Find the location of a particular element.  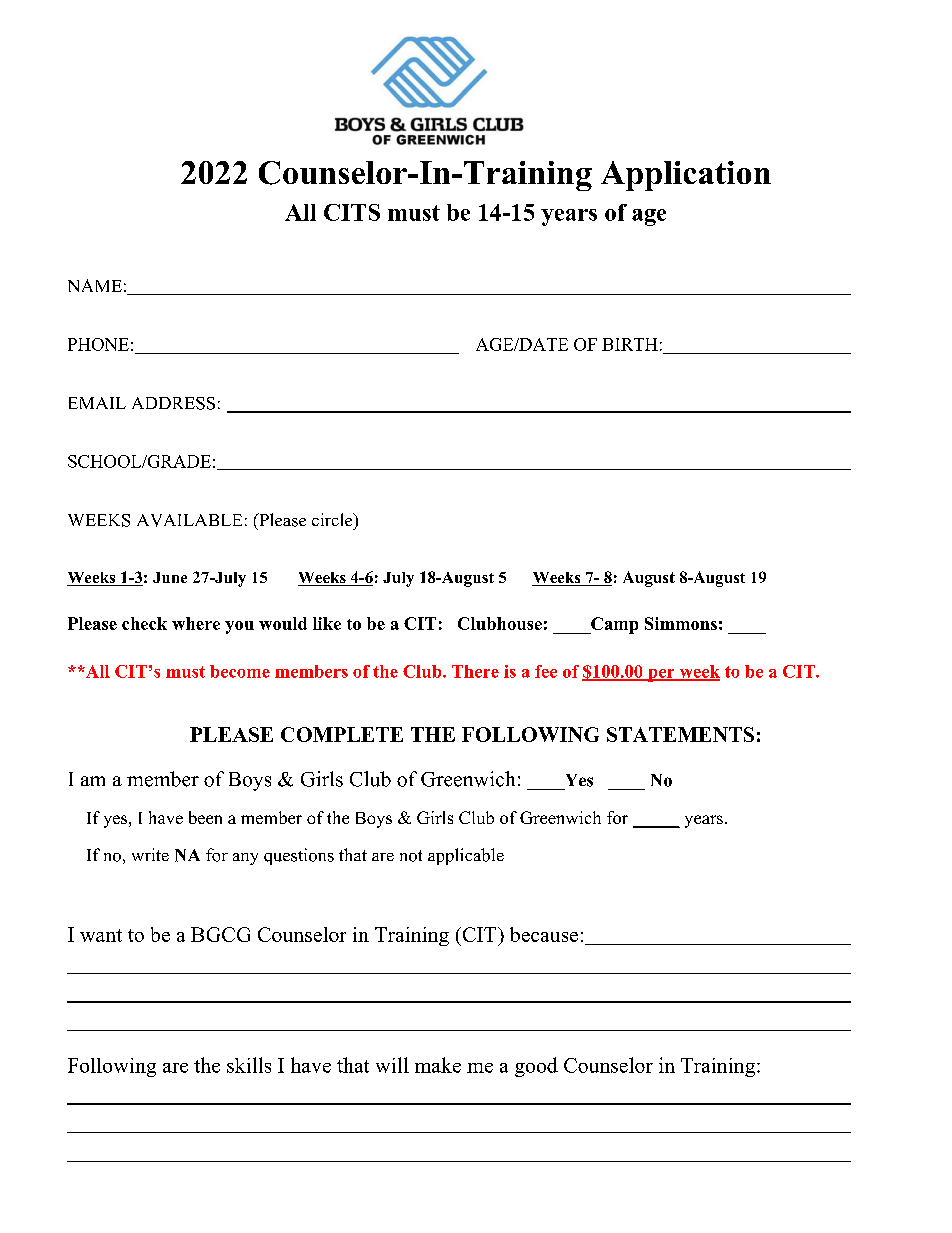

skills is located at coordinates (249, 1065).
